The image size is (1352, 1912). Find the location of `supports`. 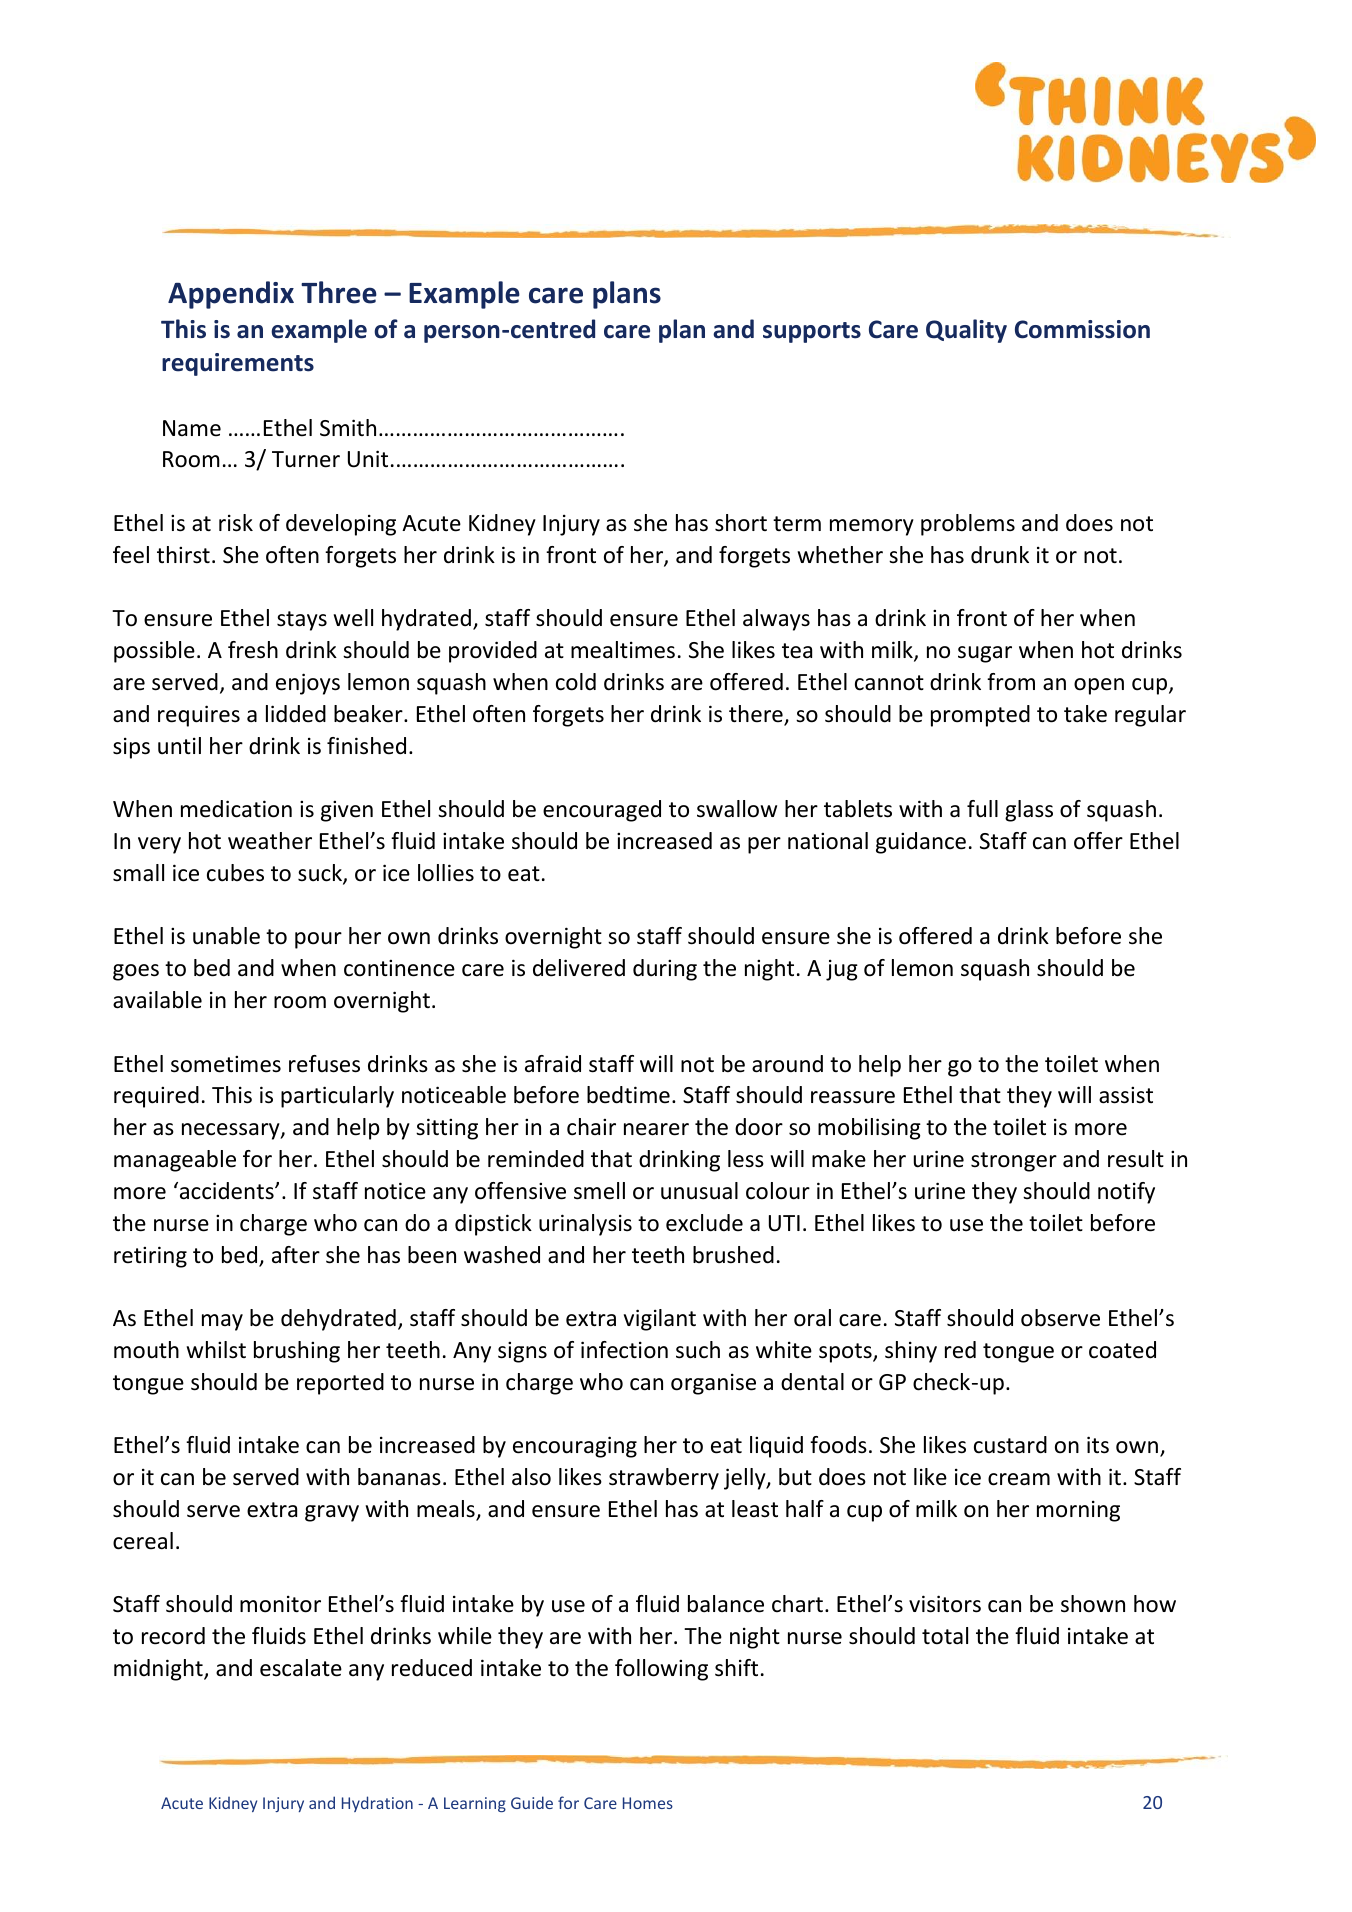

supports is located at coordinates (812, 332).
